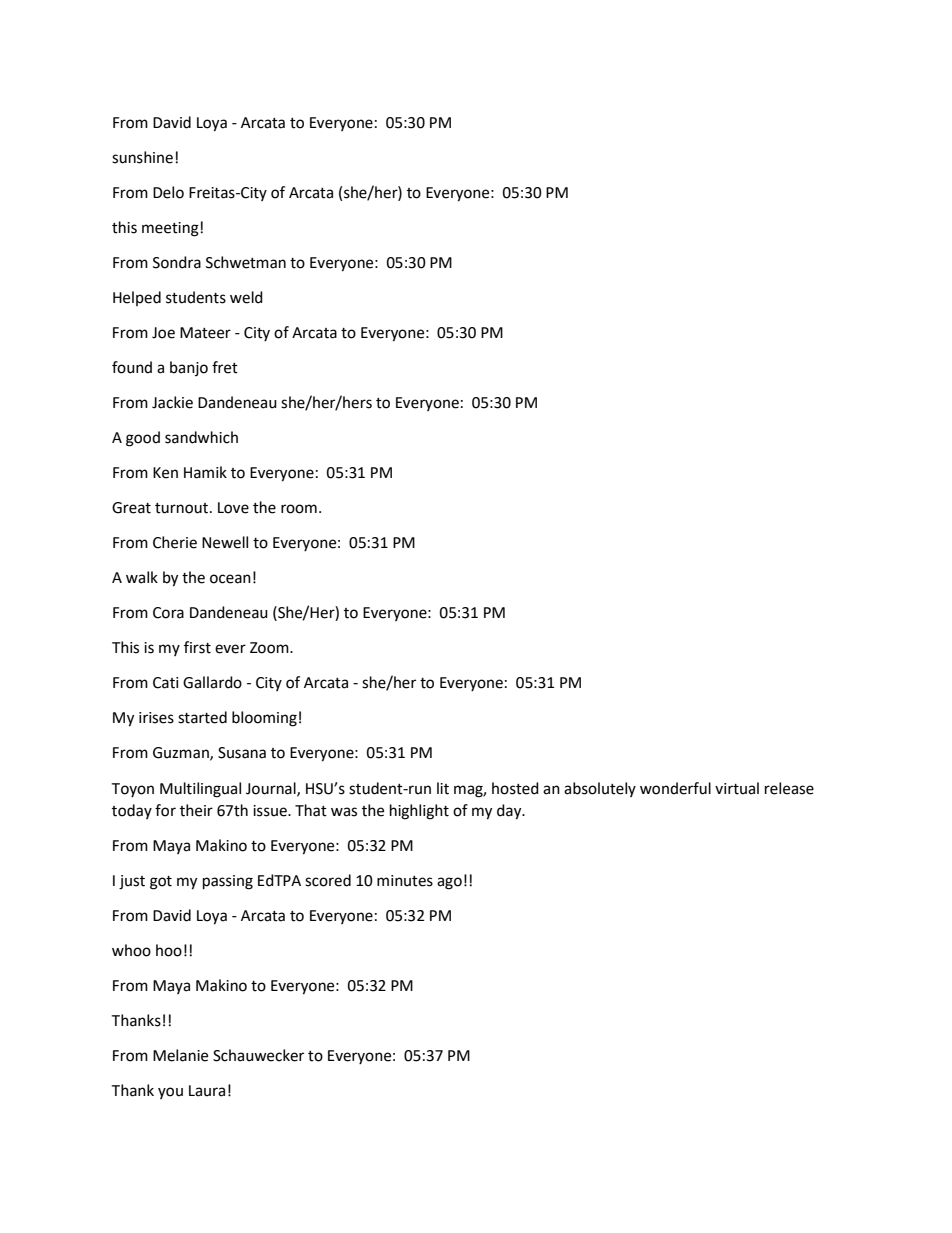 The height and width of the screenshot is (1233, 952). What do you see at coordinates (168, 192) in the screenshot?
I see `Delo` at bounding box center [168, 192].
